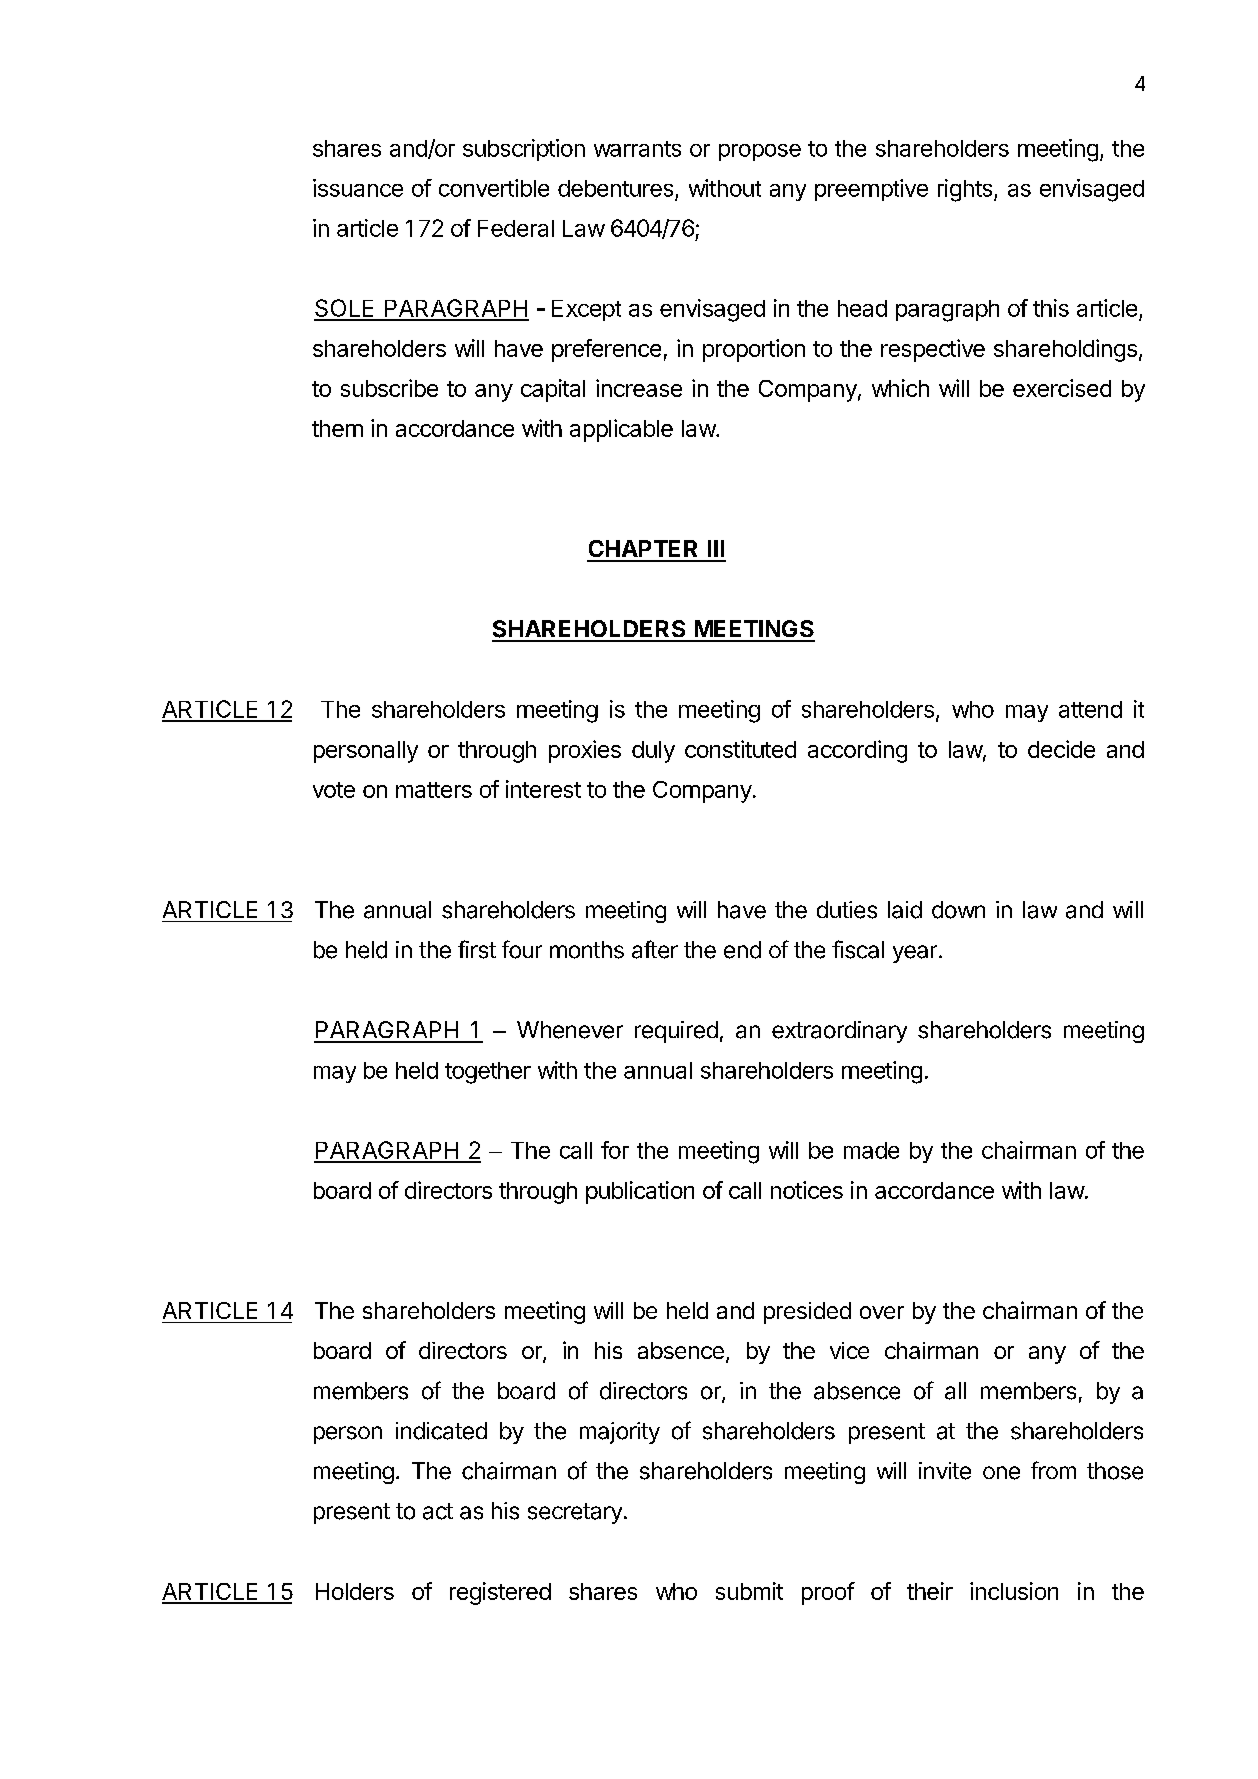 The width and height of the screenshot is (1258, 1779). What do you see at coordinates (438, 1511) in the screenshot?
I see `act` at bounding box center [438, 1511].
